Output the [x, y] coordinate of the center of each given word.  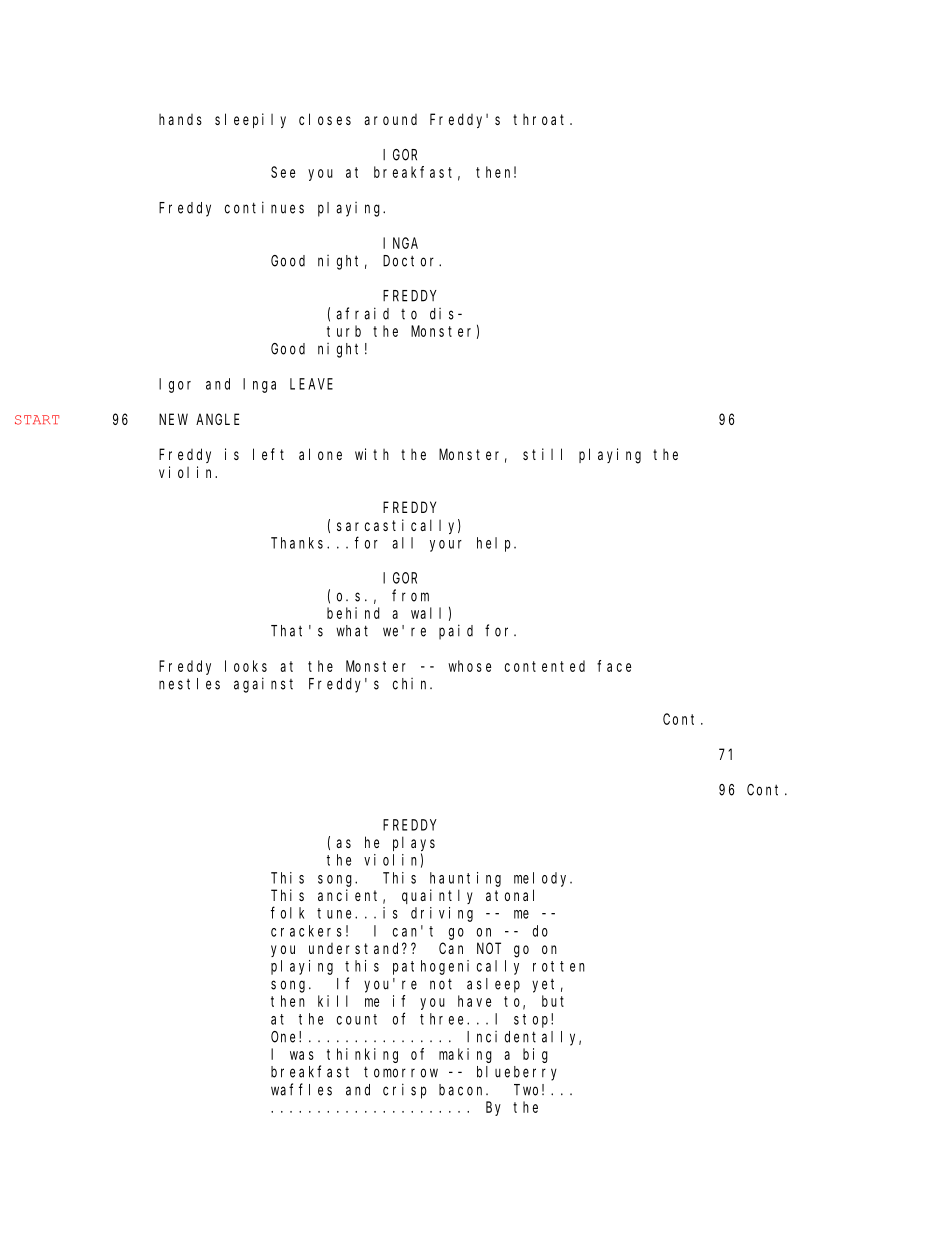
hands [180, 119]
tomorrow [401, 1072]
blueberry [517, 1073]
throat [542, 119]
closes [325, 119]
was [302, 1055]
